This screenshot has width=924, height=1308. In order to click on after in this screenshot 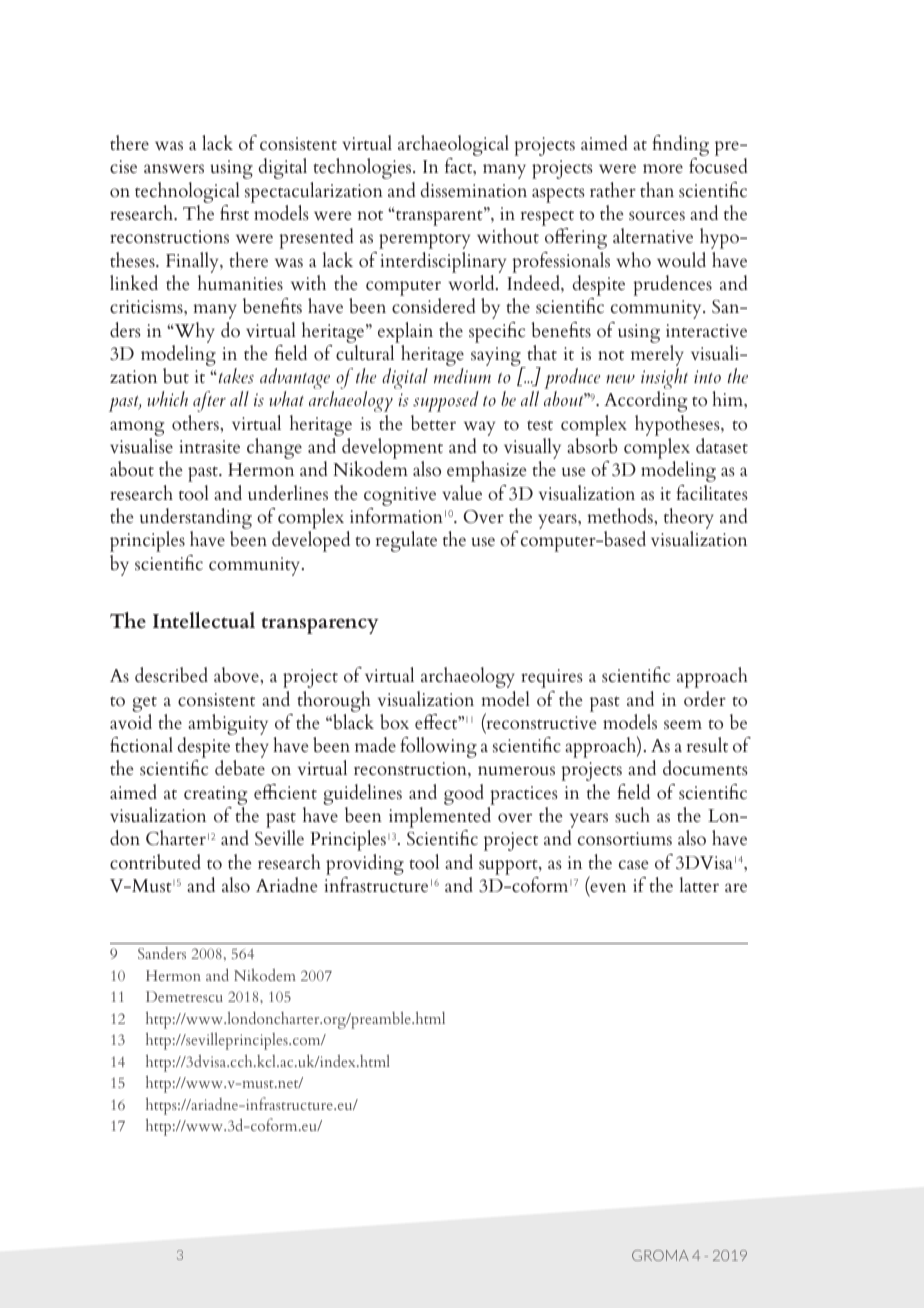, I will do `click(209, 401)`.
